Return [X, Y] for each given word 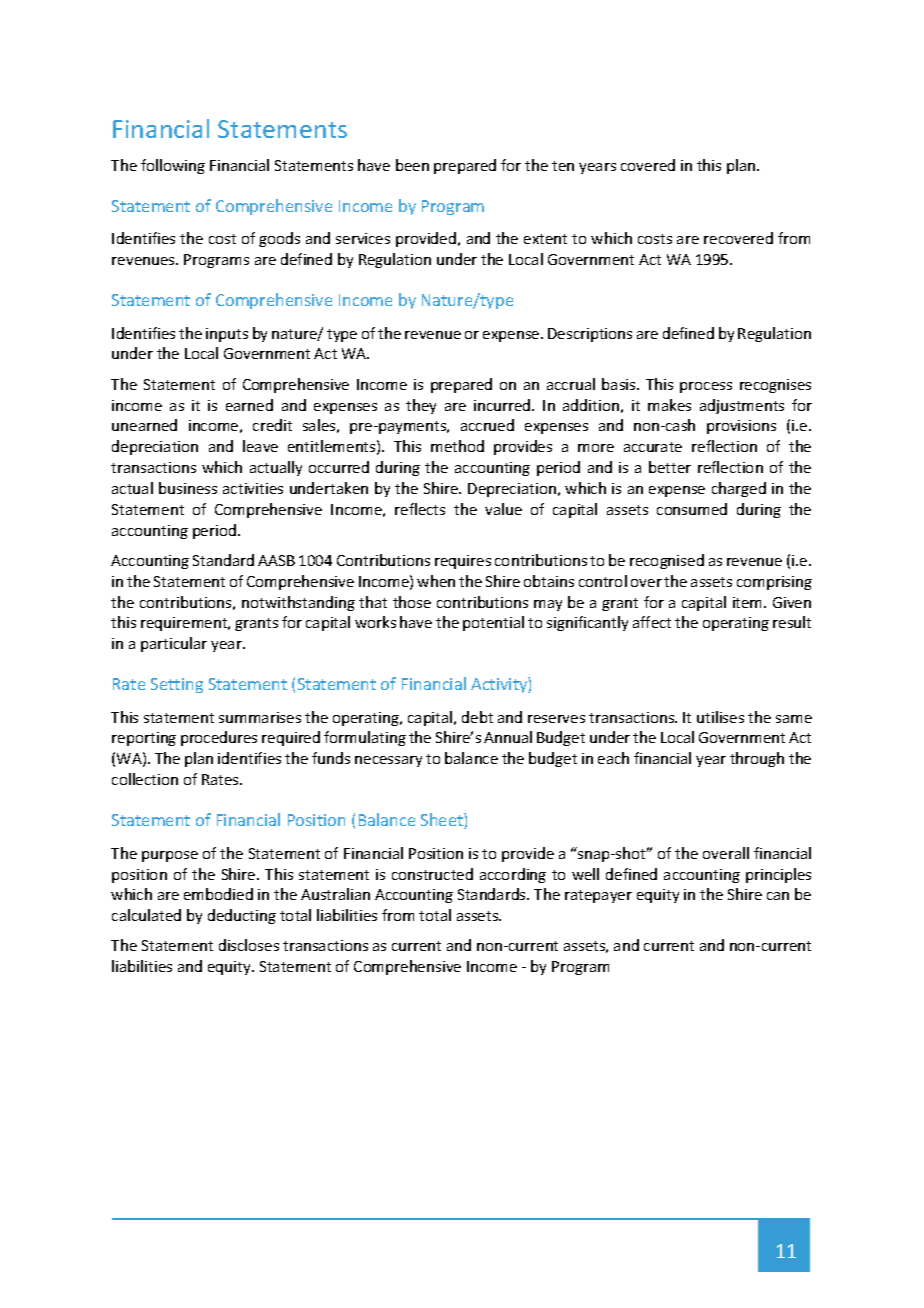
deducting [242, 916]
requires [463, 562]
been [412, 165]
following [173, 166]
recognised [667, 561]
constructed [432, 874]
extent [545, 239]
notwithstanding [298, 603]
